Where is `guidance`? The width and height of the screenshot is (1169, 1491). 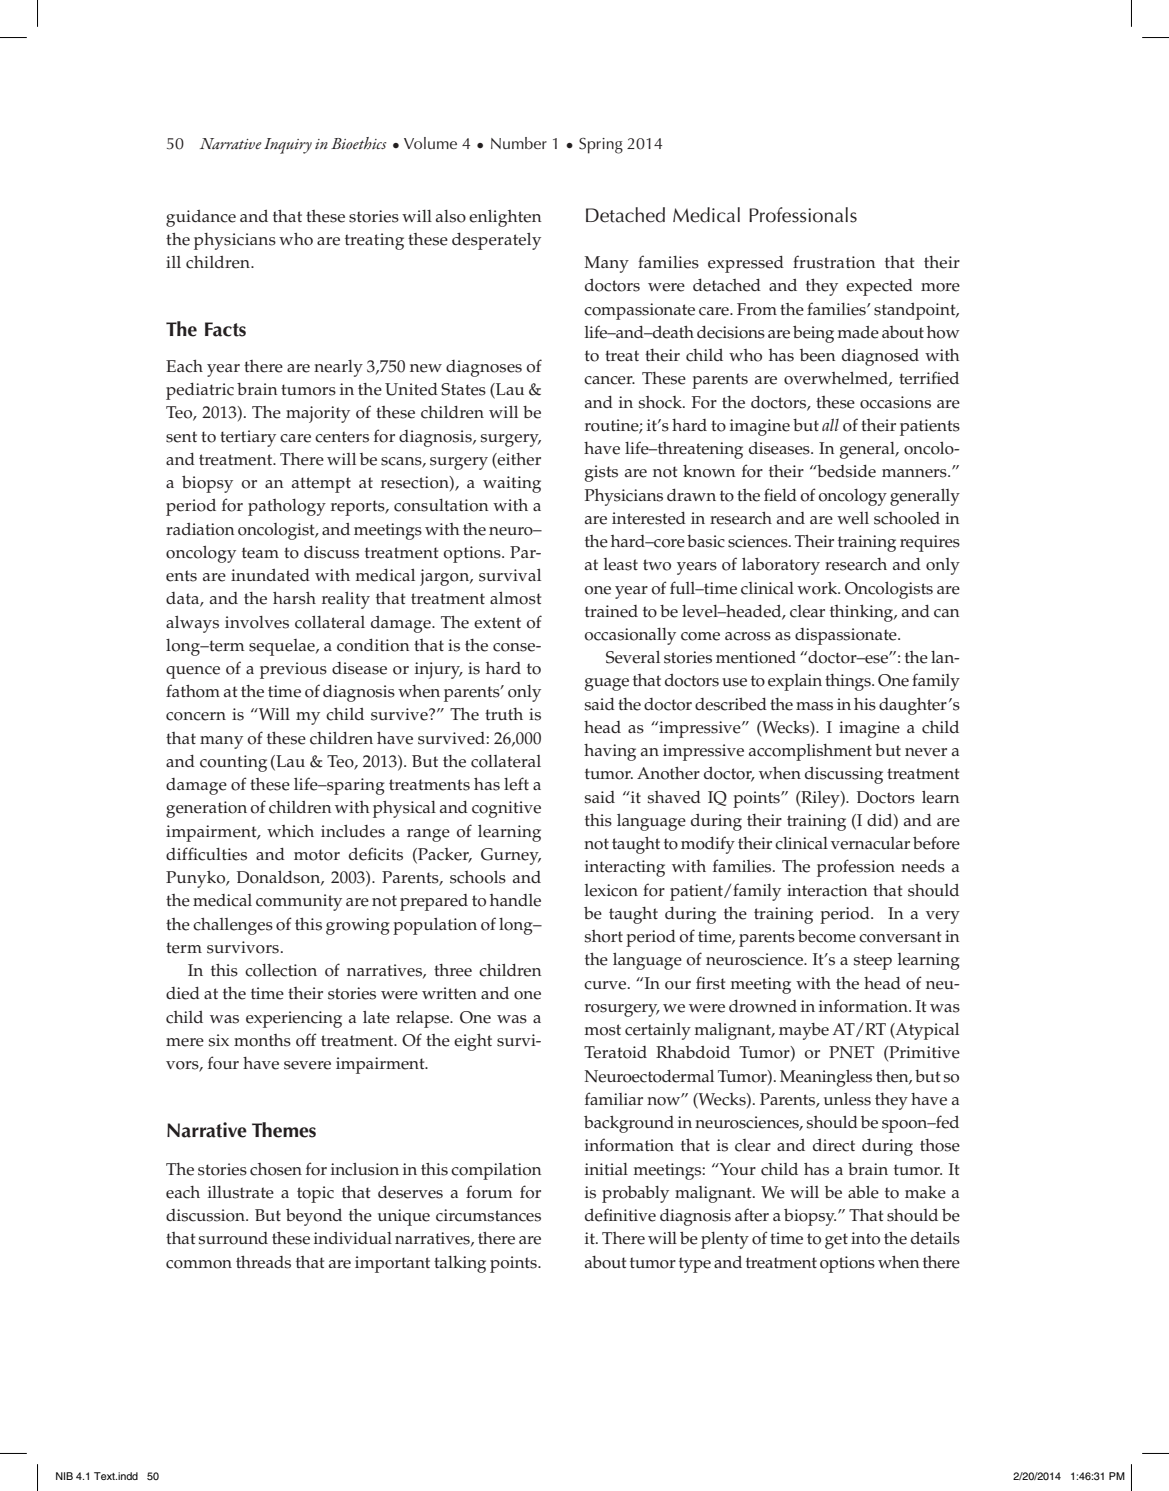
guidance is located at coordinates (201, 218).
